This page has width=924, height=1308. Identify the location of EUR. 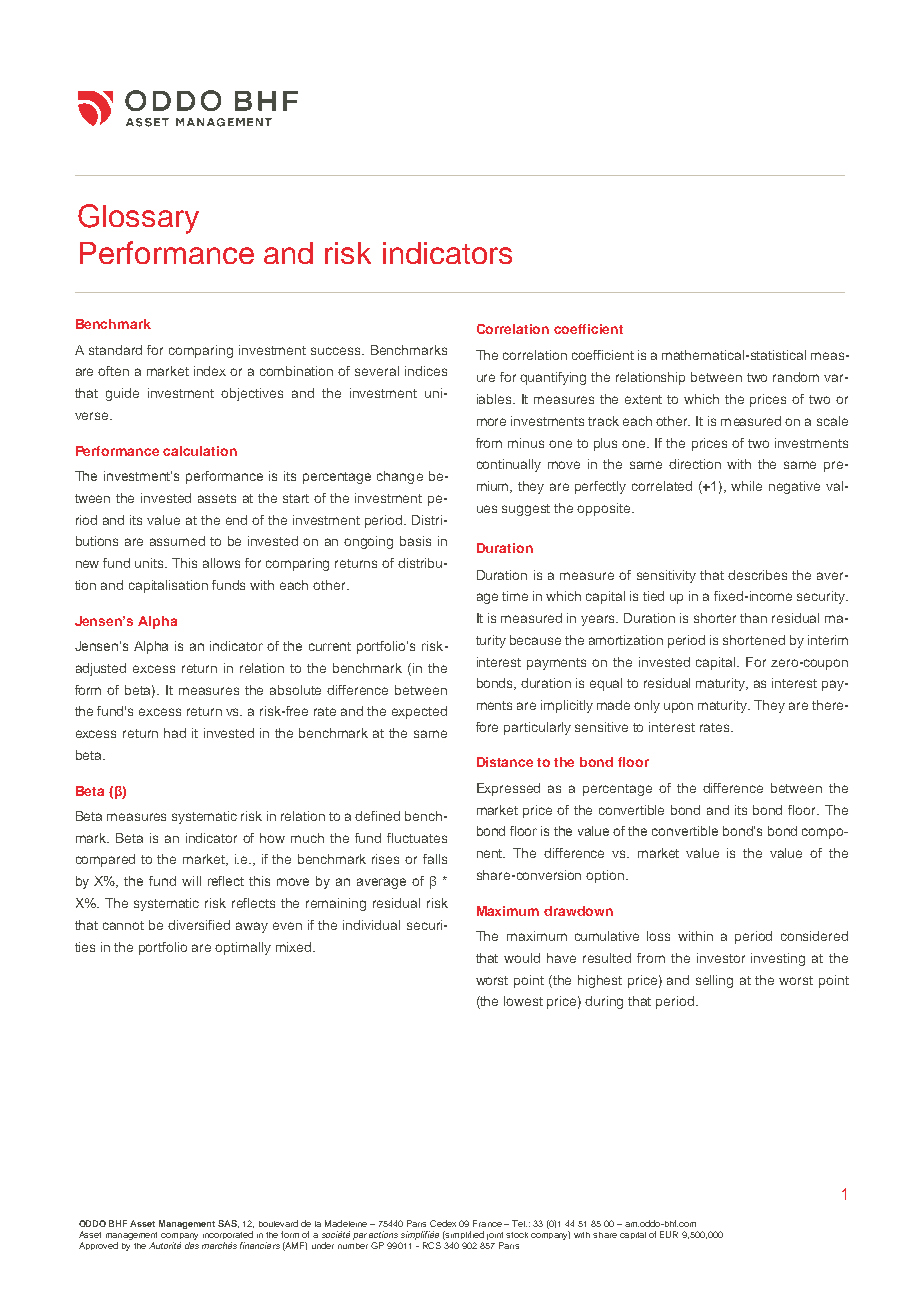
(669, 1234).
